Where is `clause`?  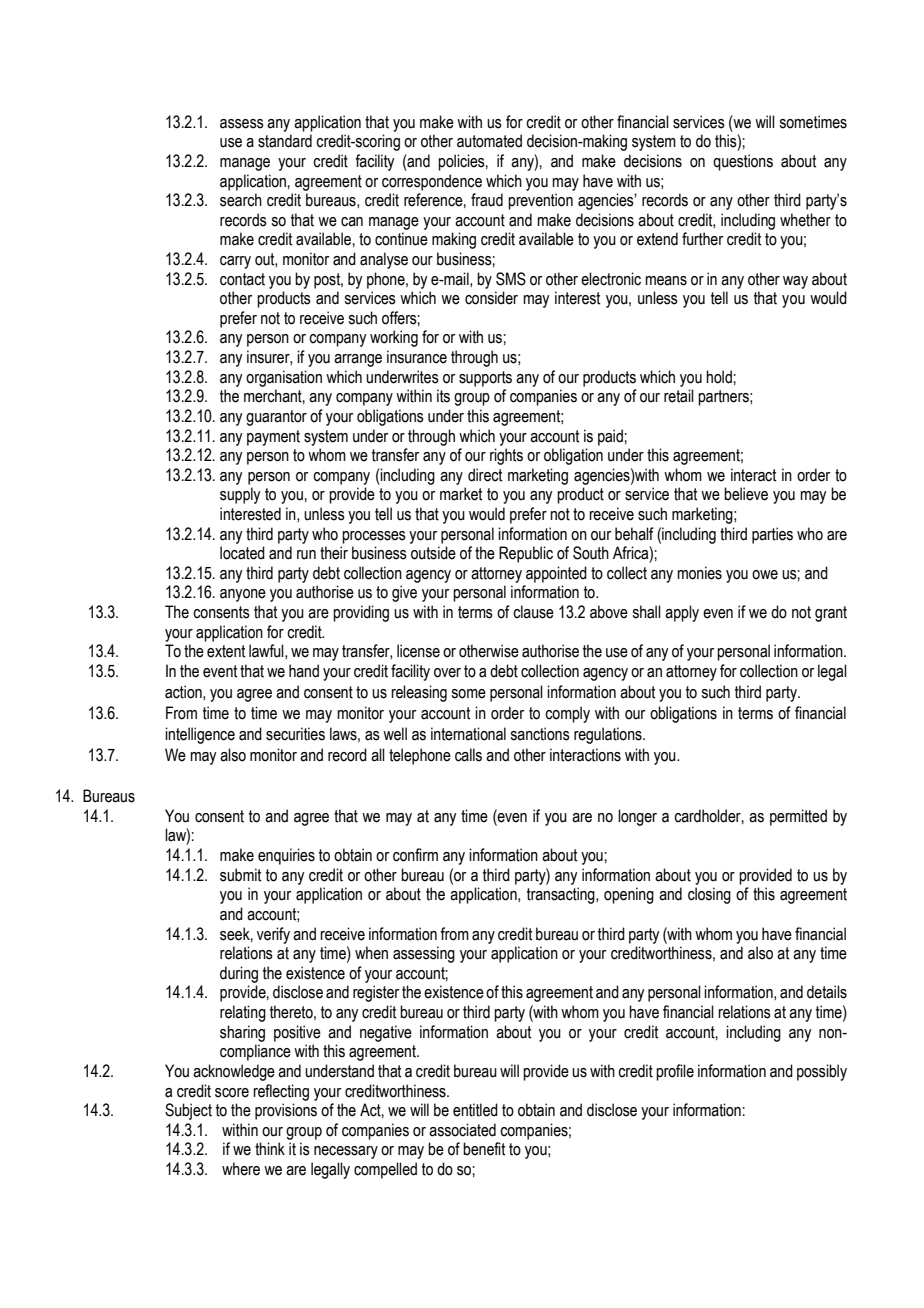
clause is located at coordinates (533, 612).
